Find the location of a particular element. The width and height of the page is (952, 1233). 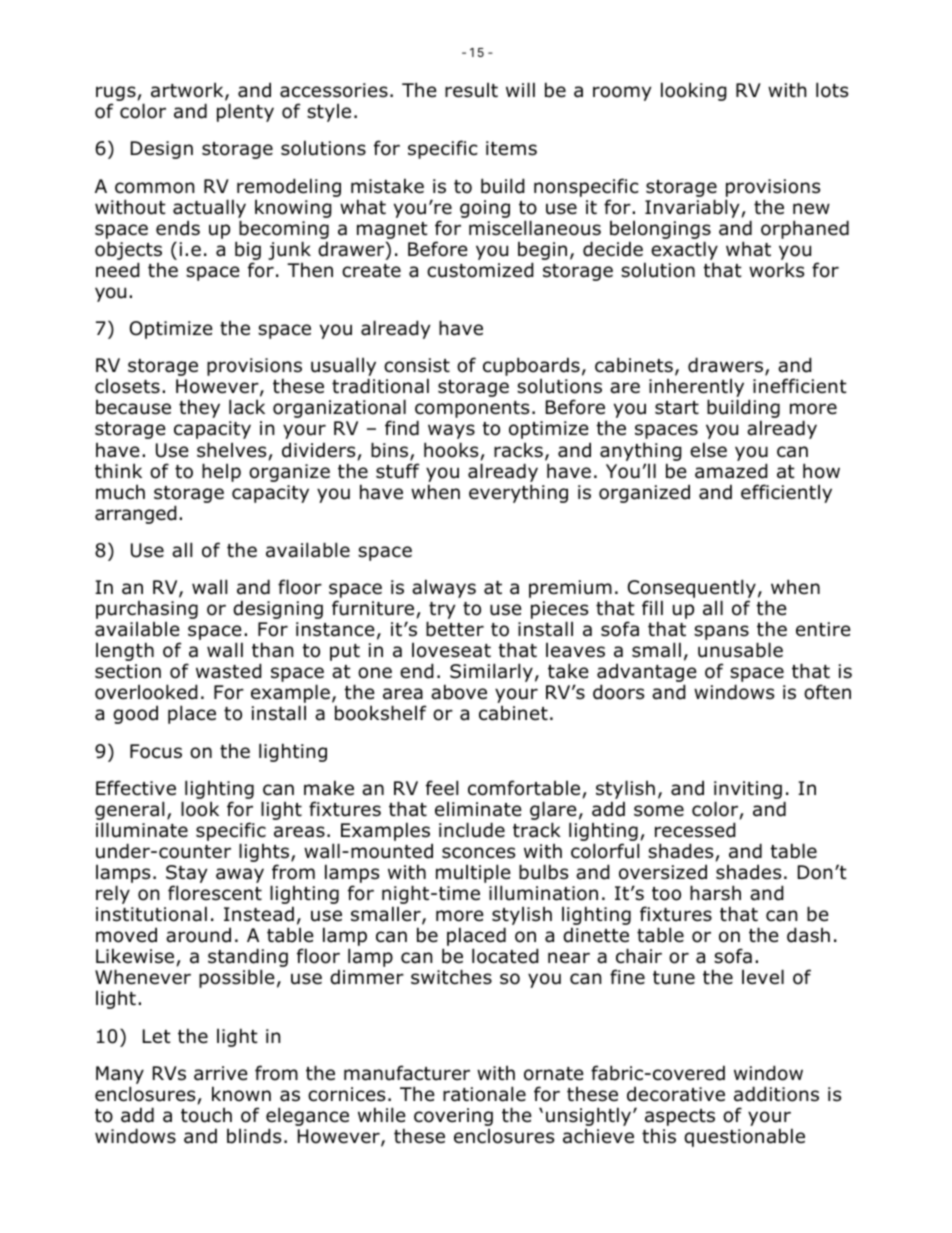

additions is located at coordinates (776, 1094).
